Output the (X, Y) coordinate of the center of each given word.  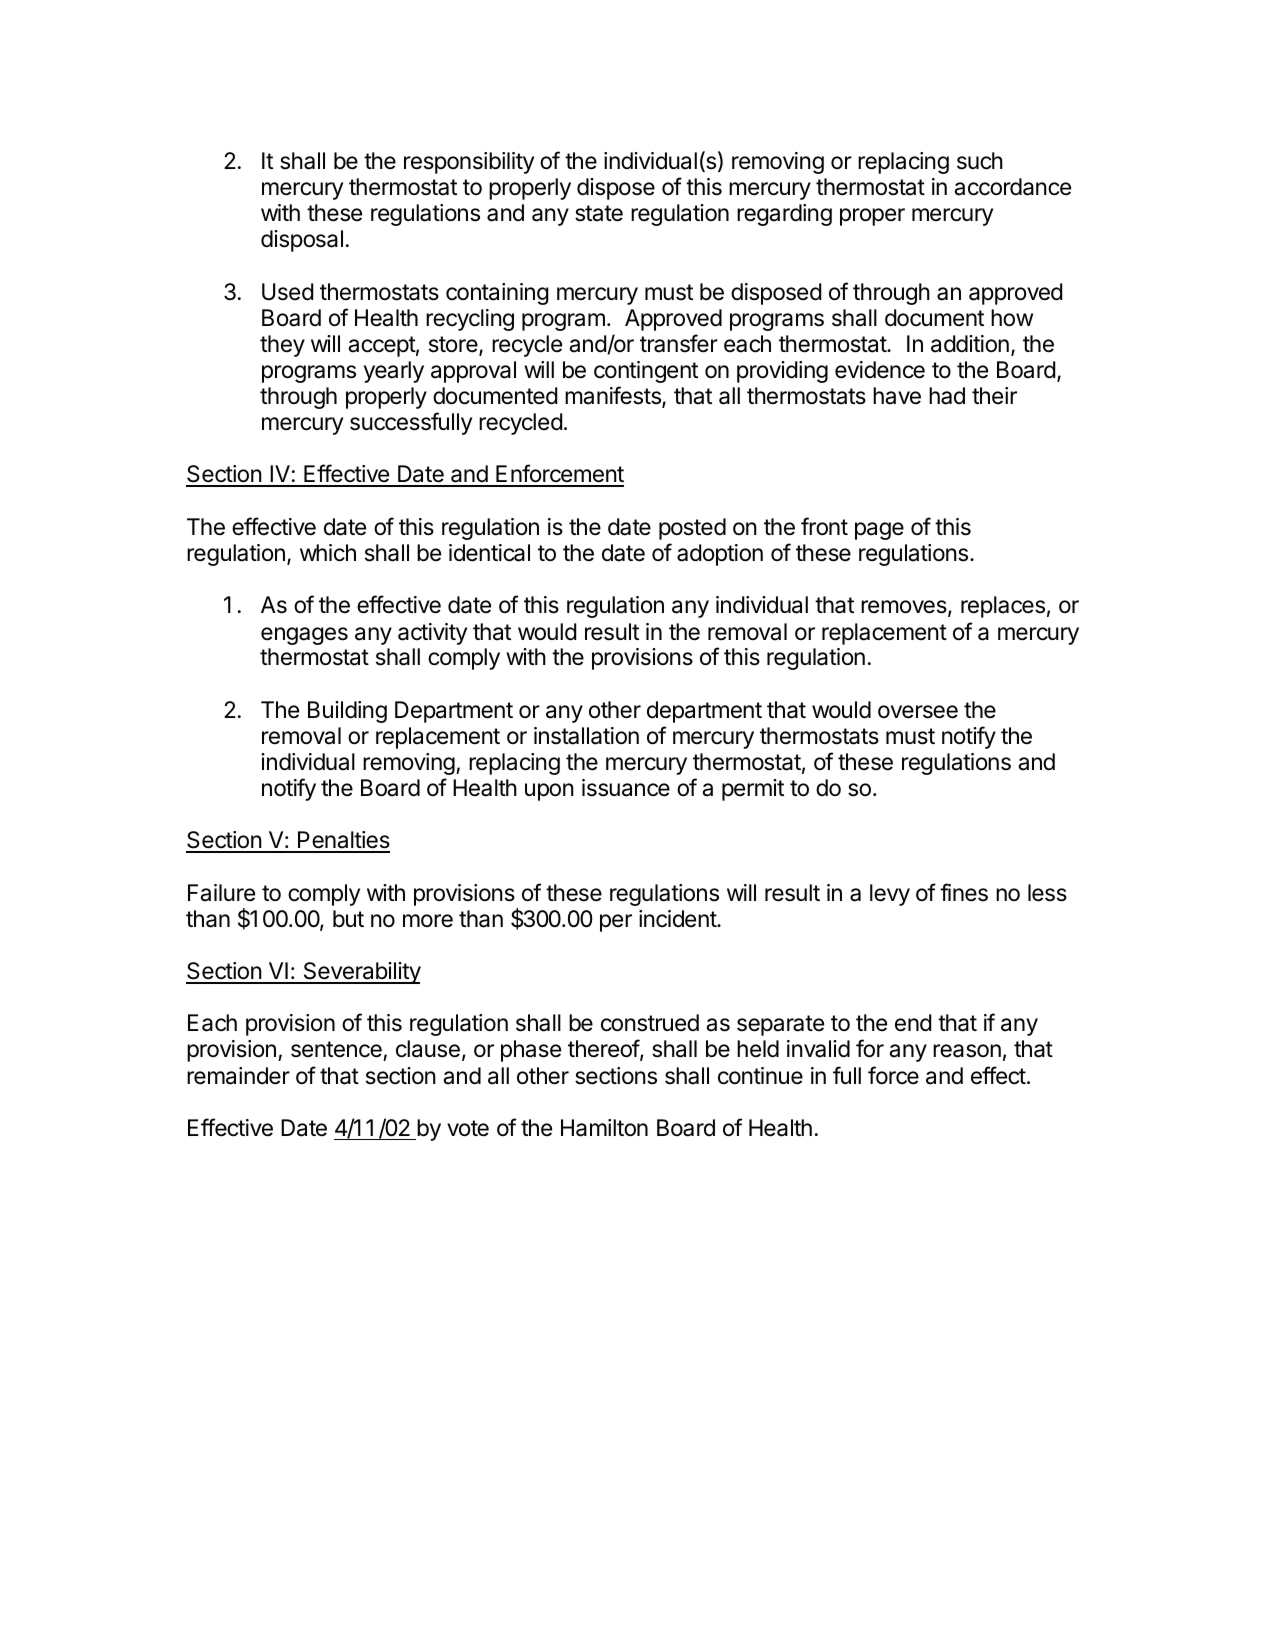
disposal (302, 241)
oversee (918, 712)
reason (967, 1051)
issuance (626, 788)
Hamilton (604, 1128)
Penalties (343, 841)
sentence (337, 1051)
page (879, 531)
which (328, 553)
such (980, 161)
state (599, 213)
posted (692, 529)
